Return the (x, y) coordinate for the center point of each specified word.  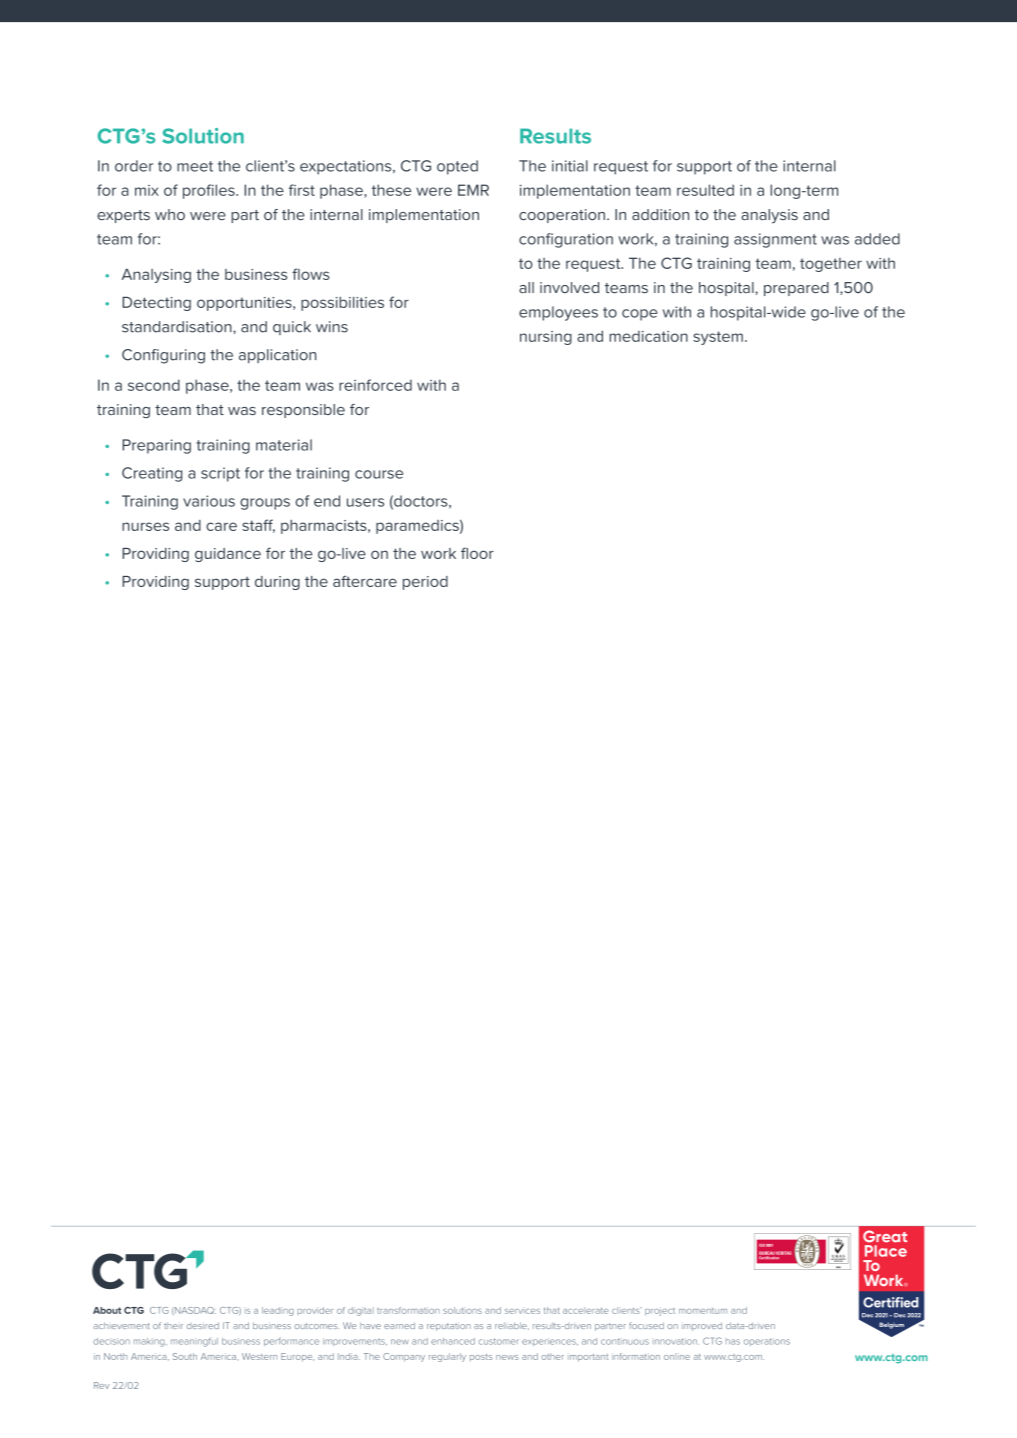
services (522, 1311)
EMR (473, 190)
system (718, 338)
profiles (210, 191)
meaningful (194, 1342)
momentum (703, 1311)
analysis (769, 216)
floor (477, 553)
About (107, 1310)
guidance (228, 555)
